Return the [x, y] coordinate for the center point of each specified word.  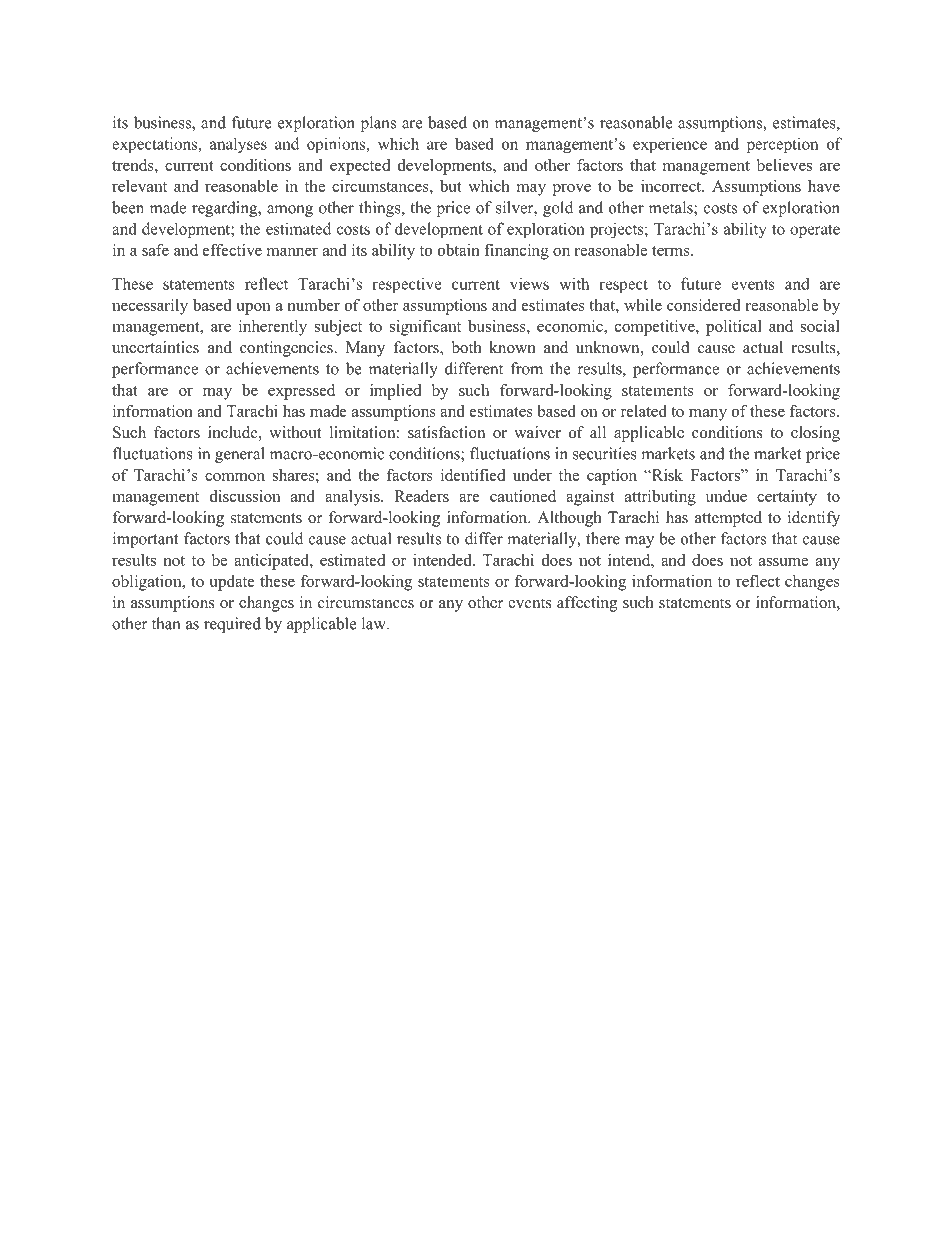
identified [473, 475]
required [232, 625]
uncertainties [155, 347]
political [734, 328]
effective [232, 250]
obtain [459, 250]
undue [726, 496]
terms [672, 251]
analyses [238, 145]
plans [378, 124]
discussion [245, 496]
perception [782, 145]
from [527, 368]
